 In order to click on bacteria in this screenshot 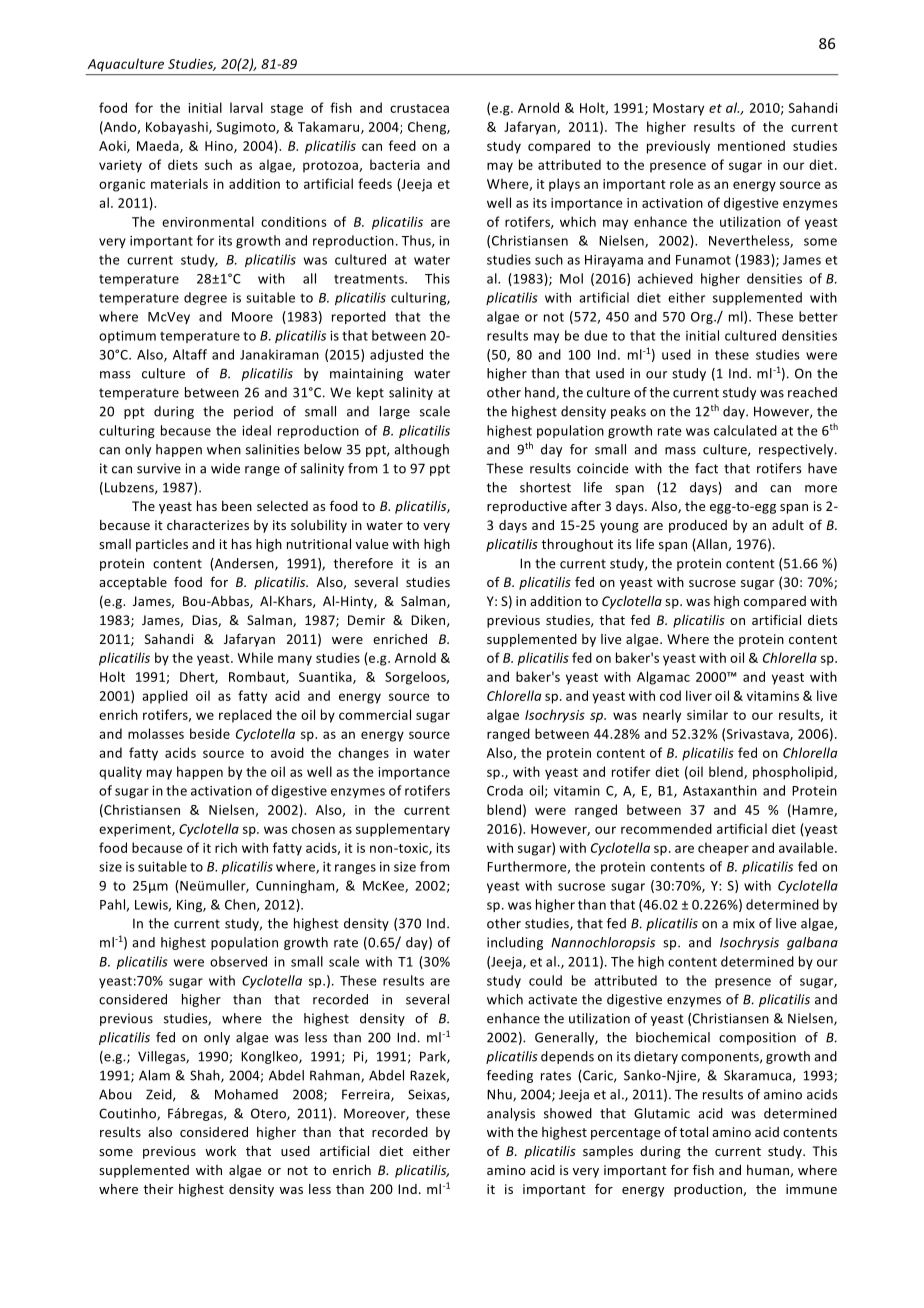, I will do `click(395, 164)`.
